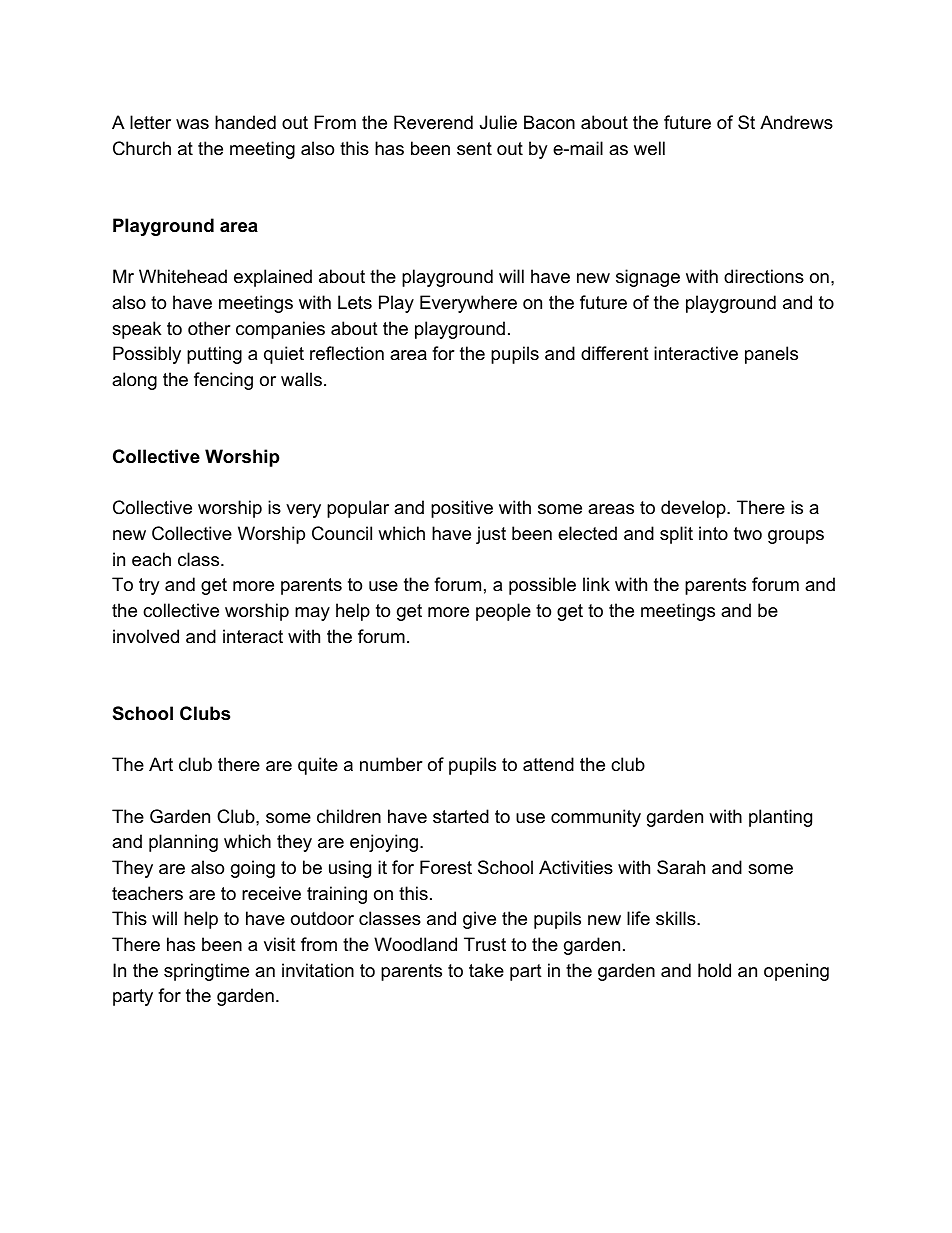  Describe the element at coordinates (713, 533) in the image. I see `into` at that location.
